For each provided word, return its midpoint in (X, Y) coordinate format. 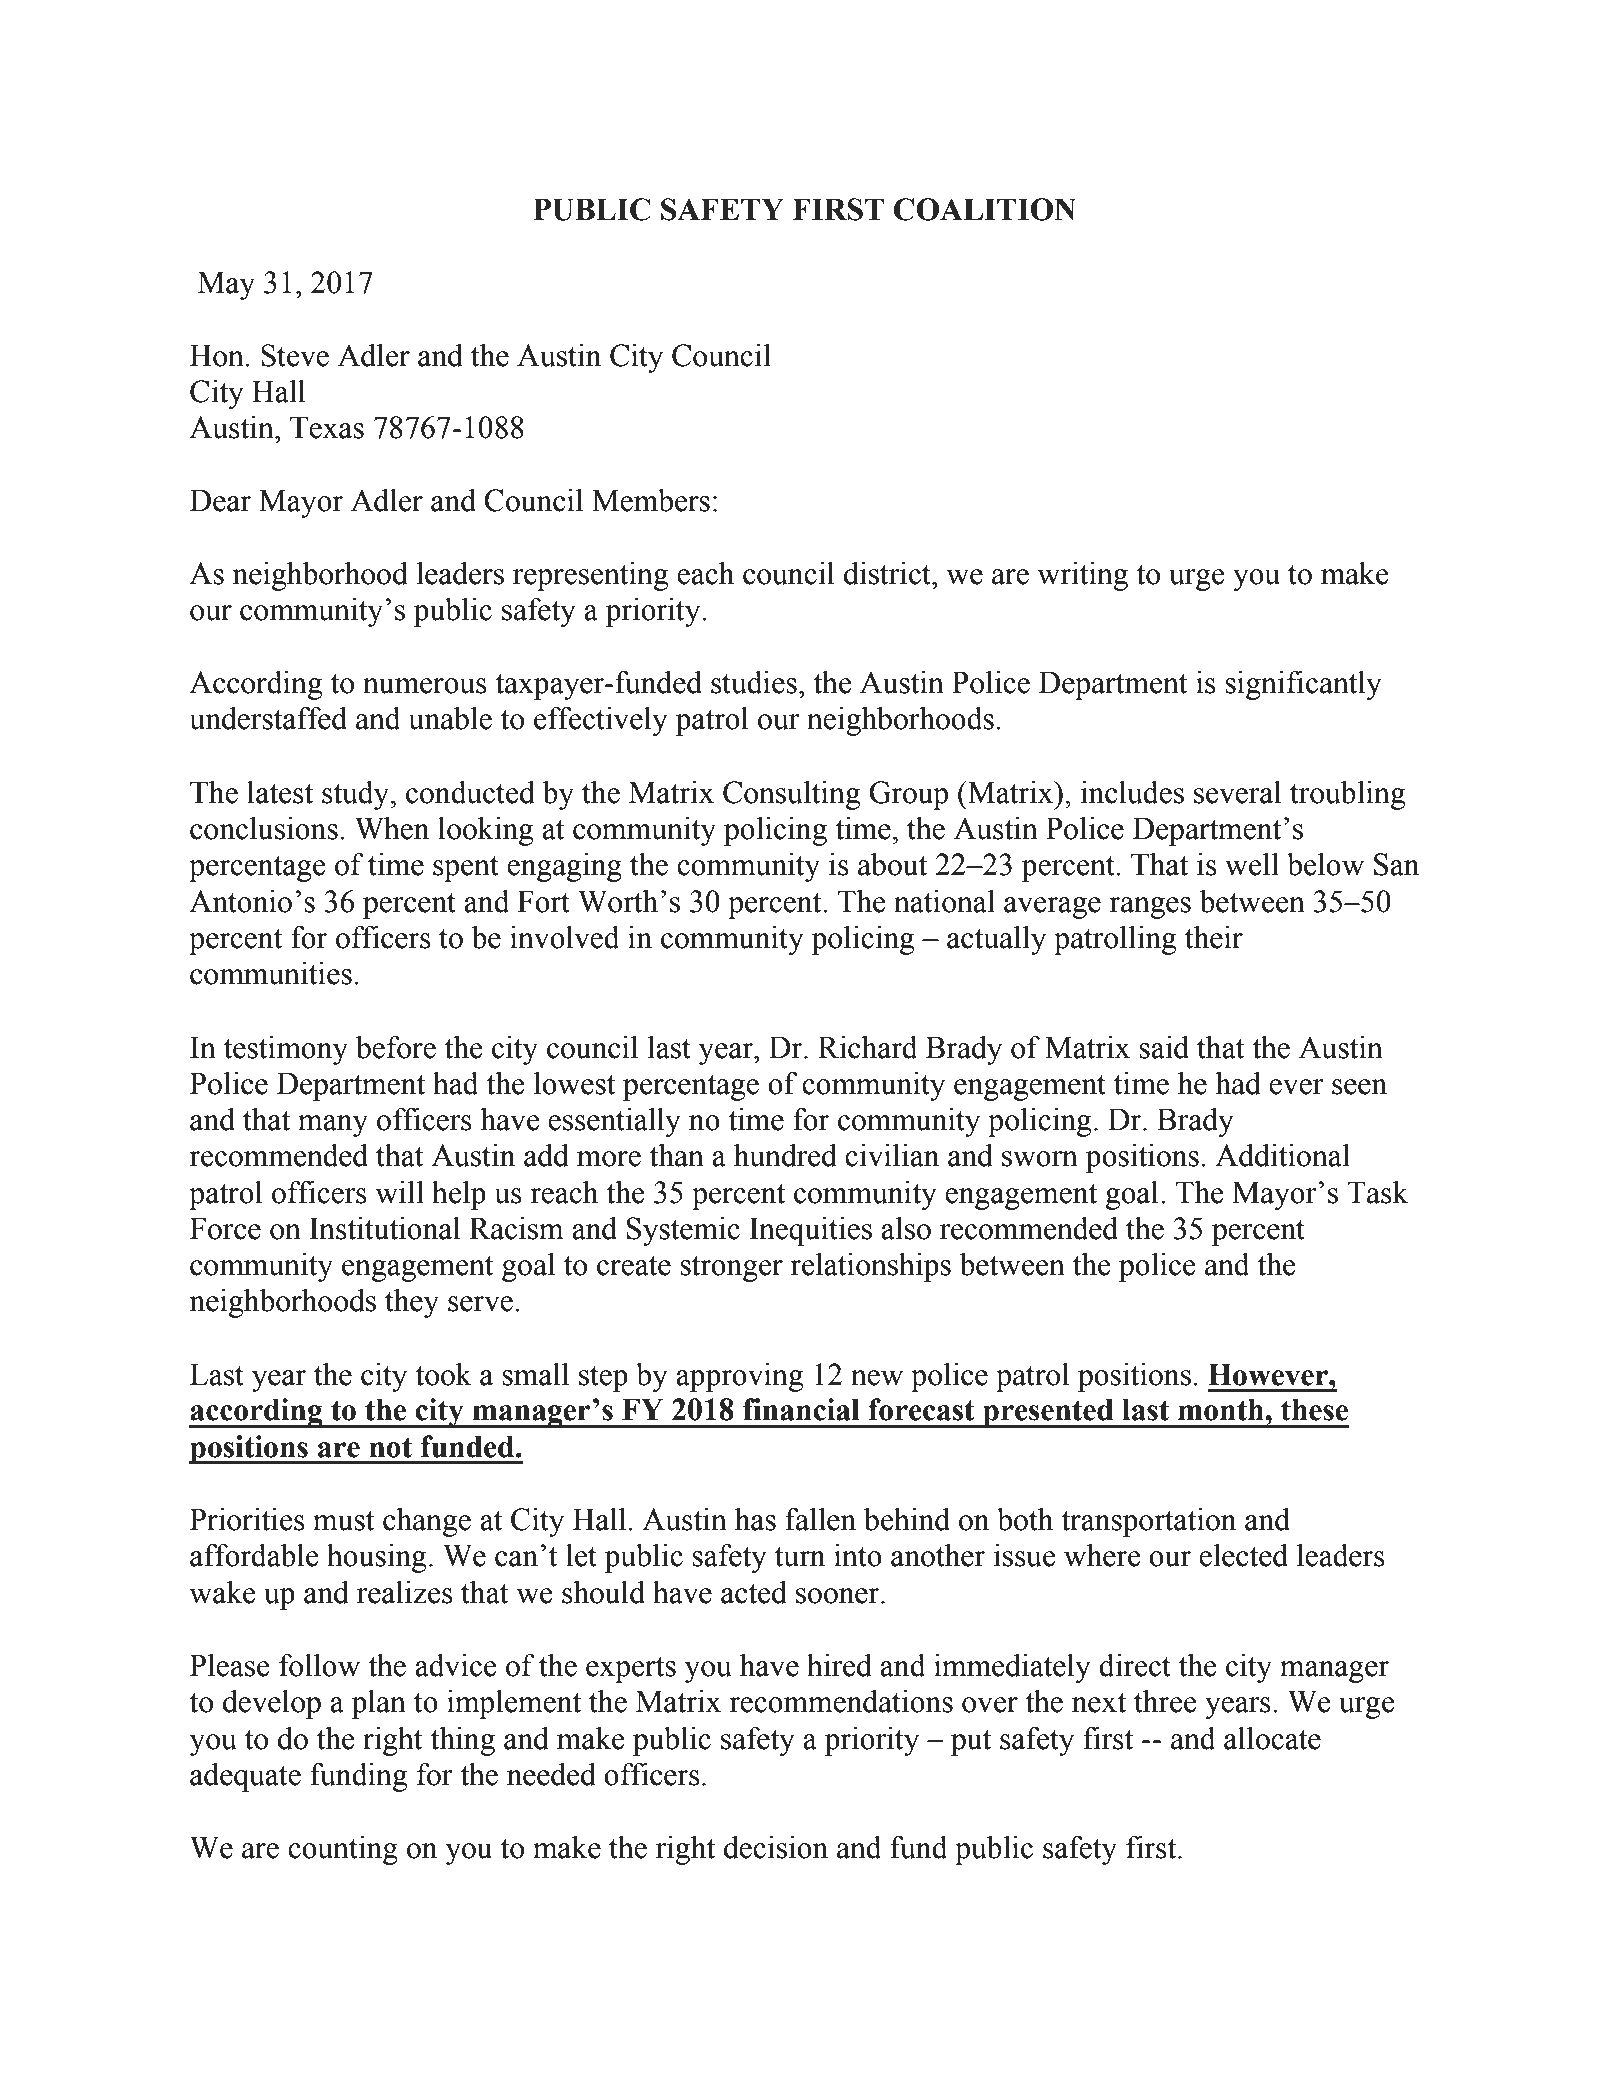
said (1164, 1047)
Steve (295, 355)
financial (801, 1409)
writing (1083, 576)
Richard (868, 1047)
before (396, 1047)
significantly (1303, 685)
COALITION (984, 209)
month (1222, 1409)
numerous (425, 686)
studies (754, 682)
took (443, 1374)
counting (343, 1850)
